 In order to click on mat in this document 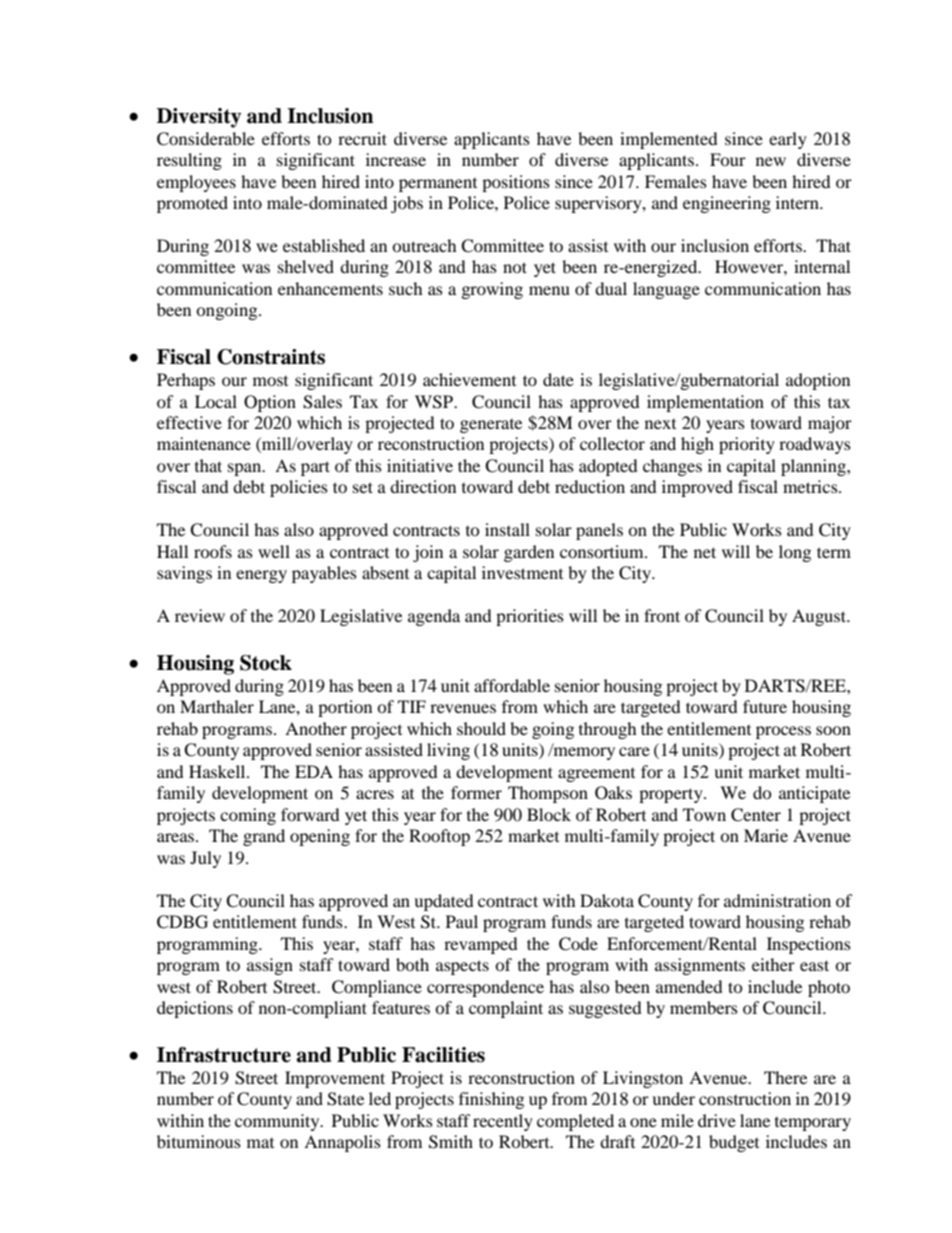, I will do `click(260, 1143)`.
